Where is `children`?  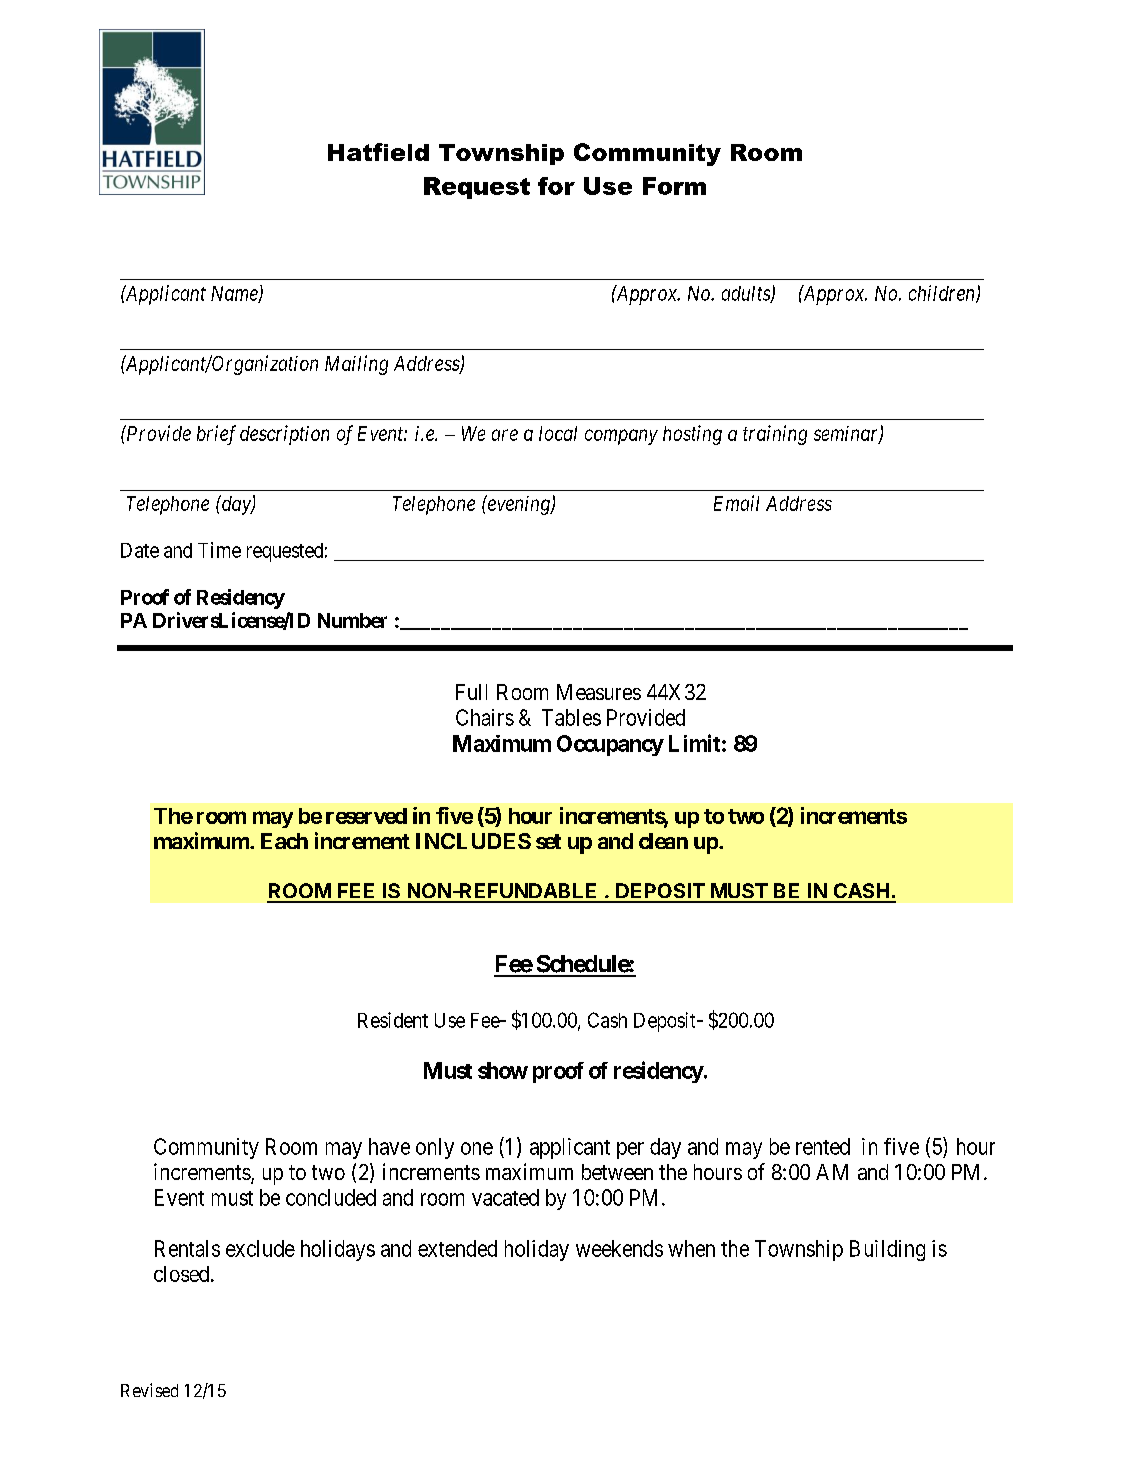
children is located at coordinates (943, 294).
